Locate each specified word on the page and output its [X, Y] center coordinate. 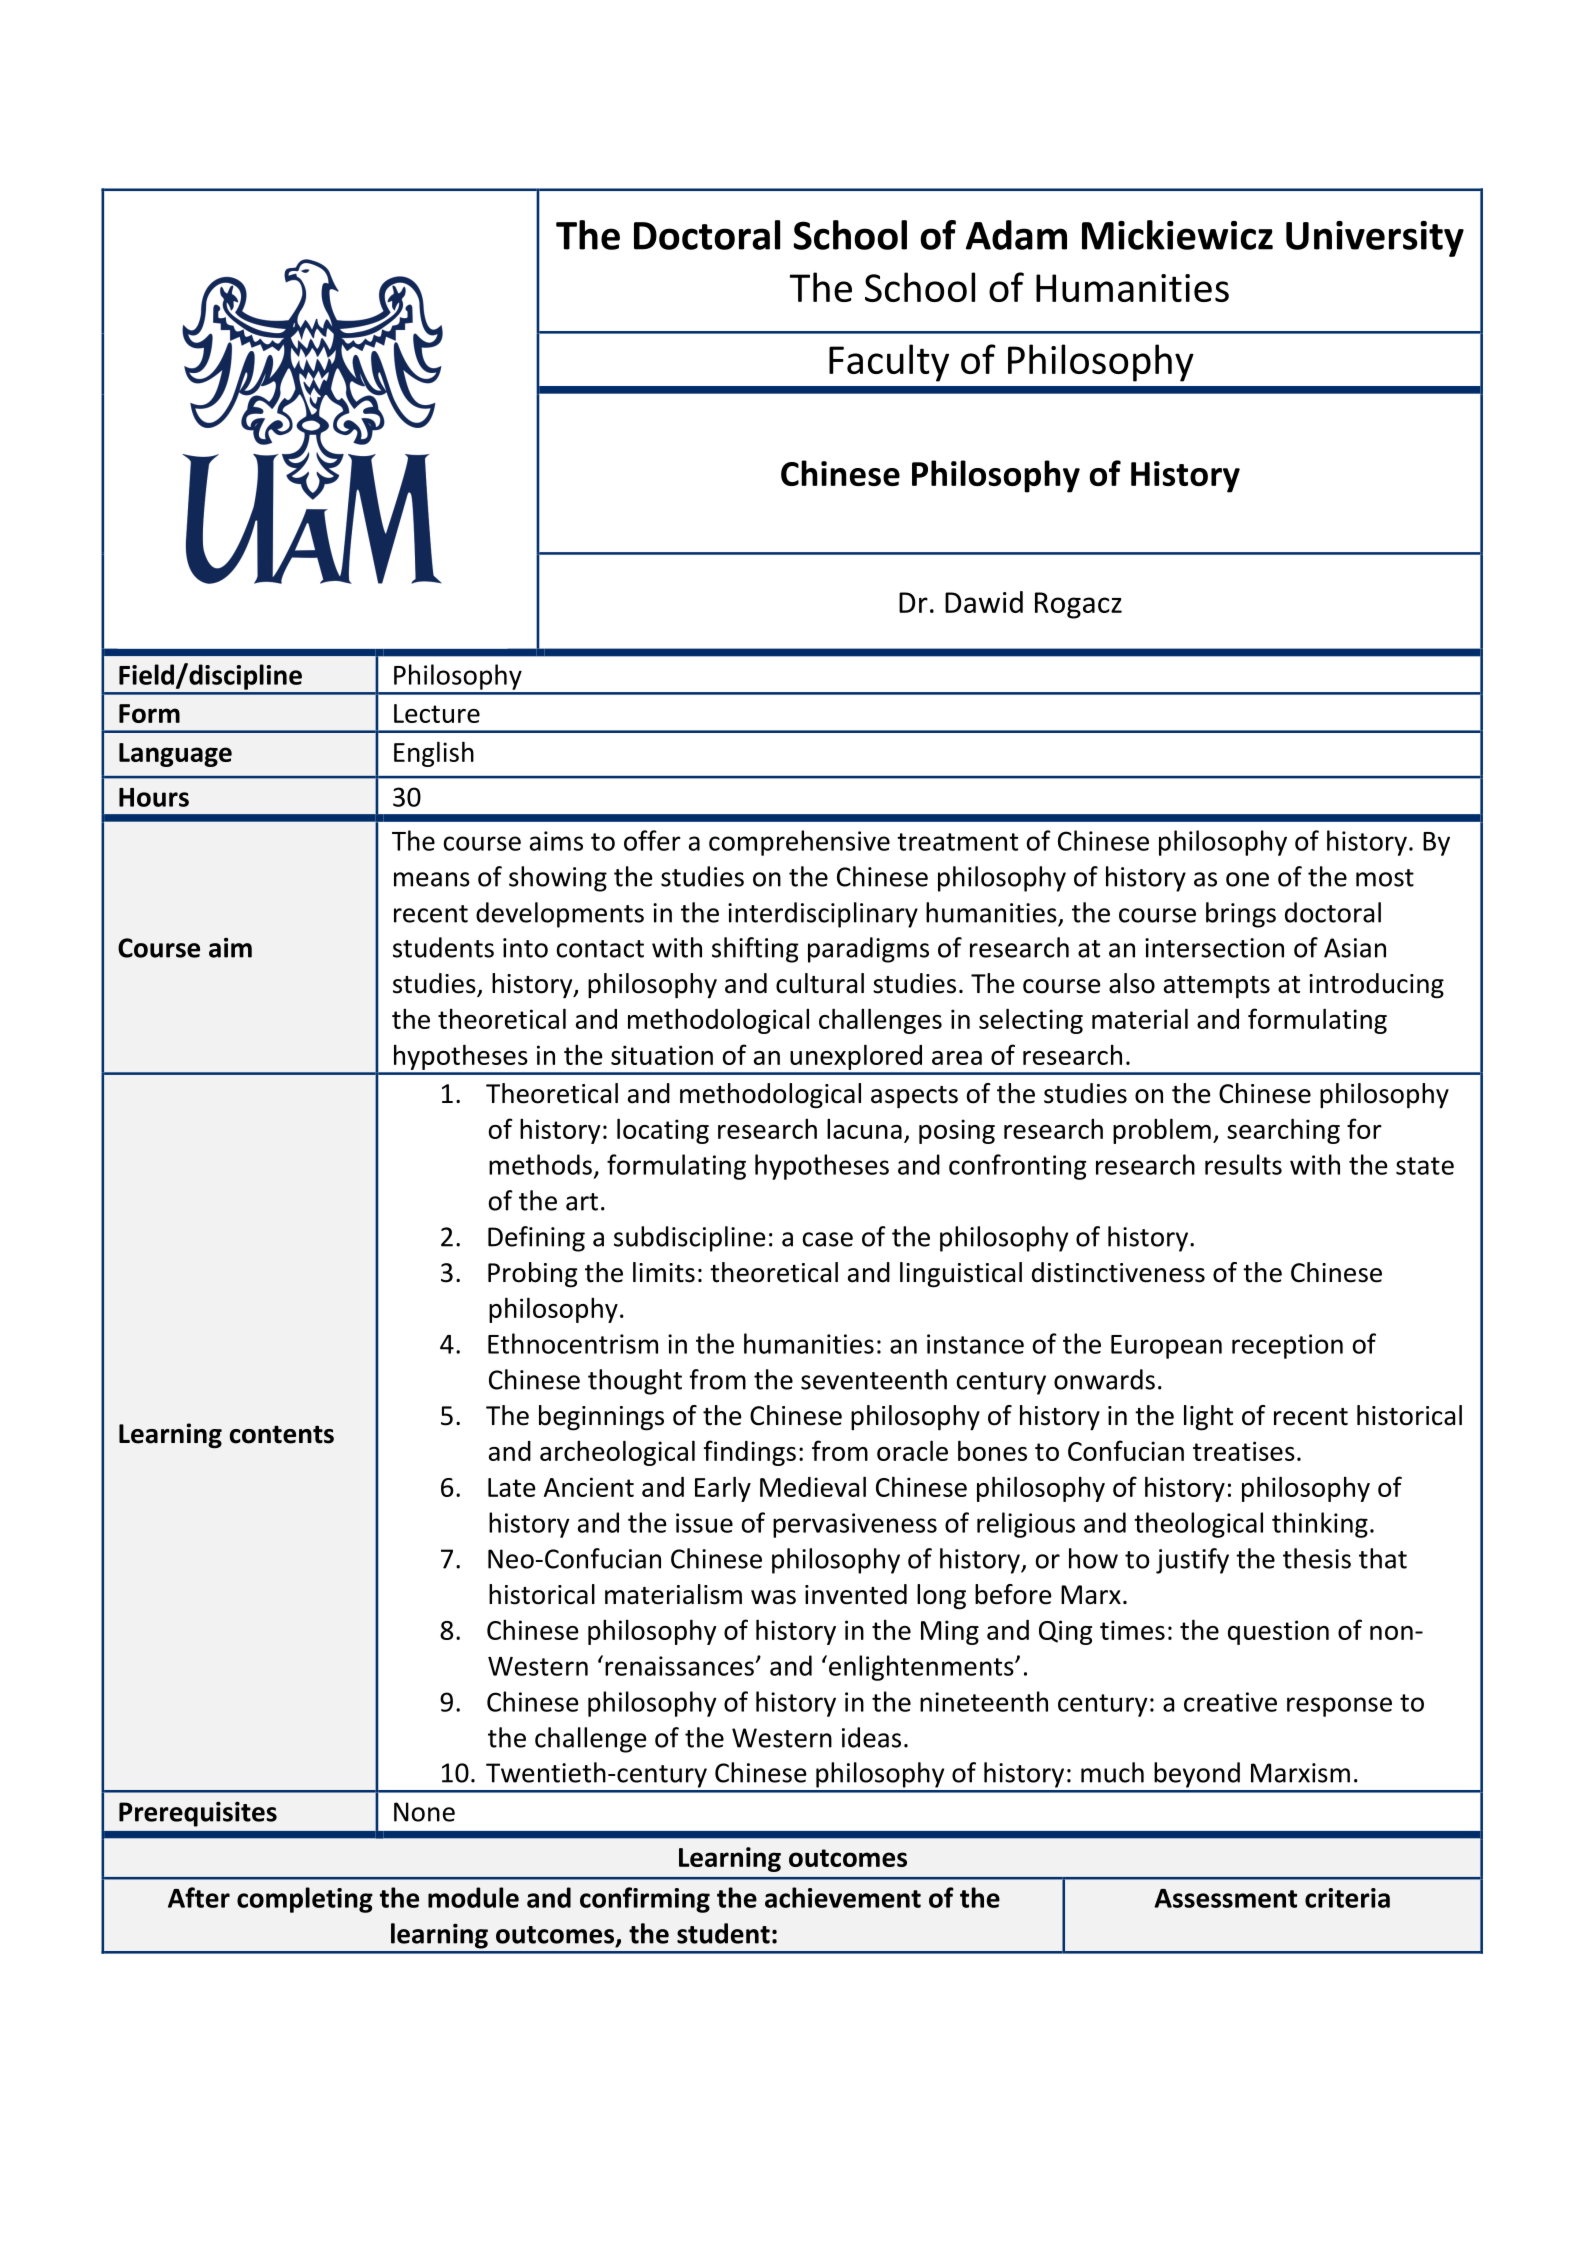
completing [305, 1900]
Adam [1016, 235]
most [1385, 878]
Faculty [889, 363]
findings [750, 1453]
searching [1283, 1131]
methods [540, 1164]
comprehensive [799, 843]
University [1375, 239]
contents [282, 1434]
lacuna [864, 1128]
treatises [1244, 1451]
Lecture [437, 713]
